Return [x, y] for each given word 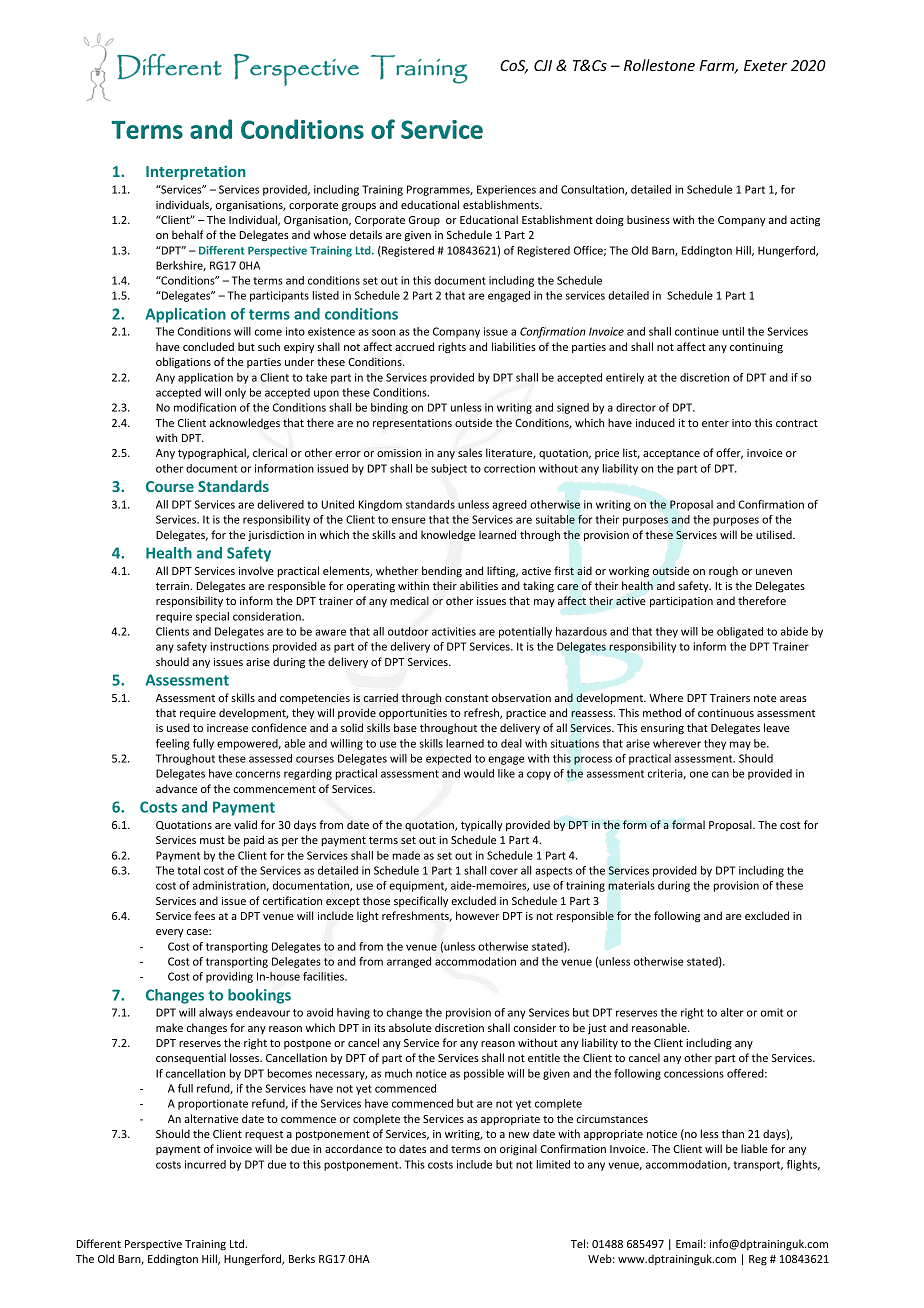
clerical [270, 452]
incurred [205, 1164]
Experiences [506, 190]
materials [631, 885]
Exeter [765, 65]
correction [509, 468]
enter [715, 423]
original [518, 1150]
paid [254, 840]
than [733, 1133]
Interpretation [196, 172]
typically [481, 825]
